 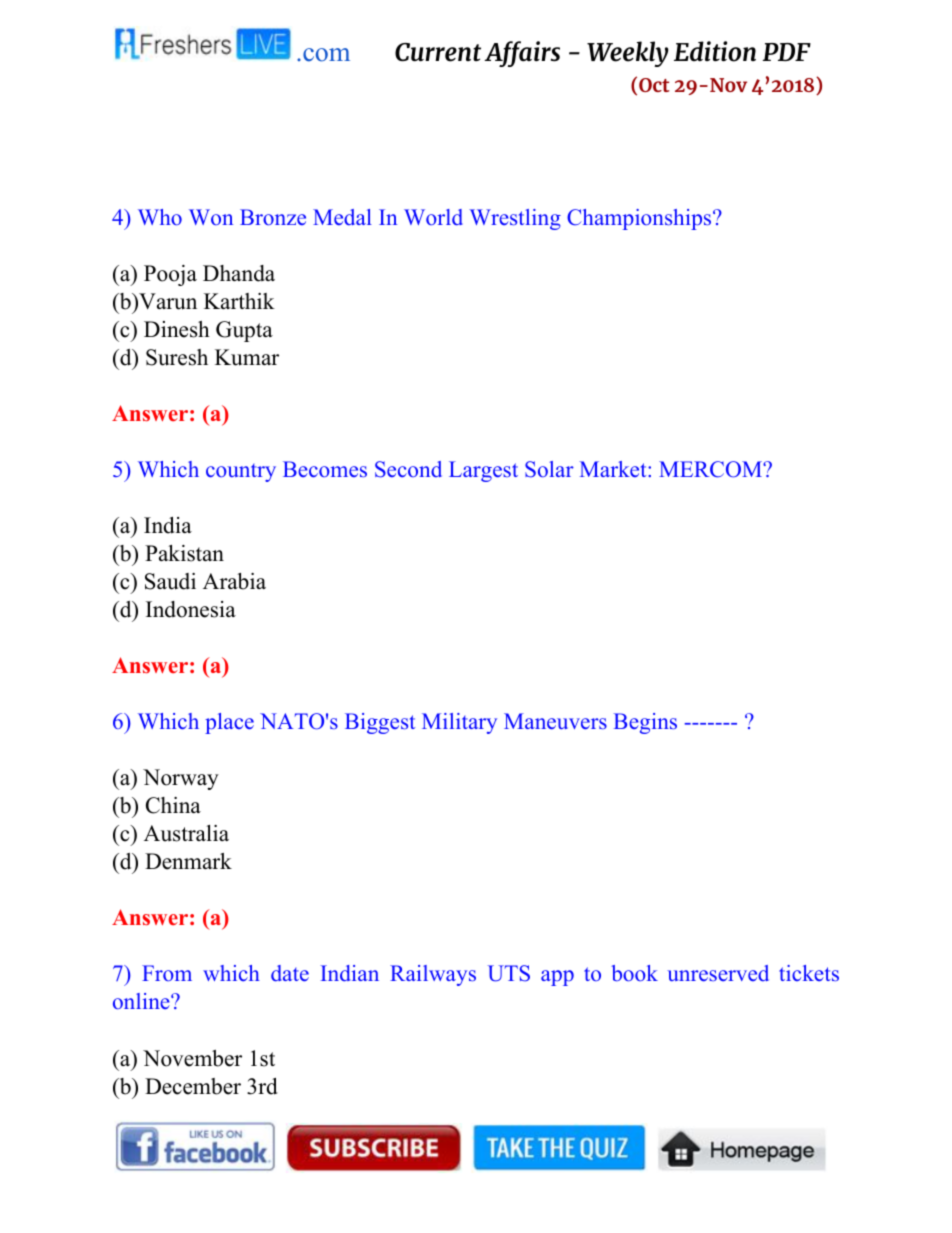 I want to click on Largest, so click(x=483, y=471).
